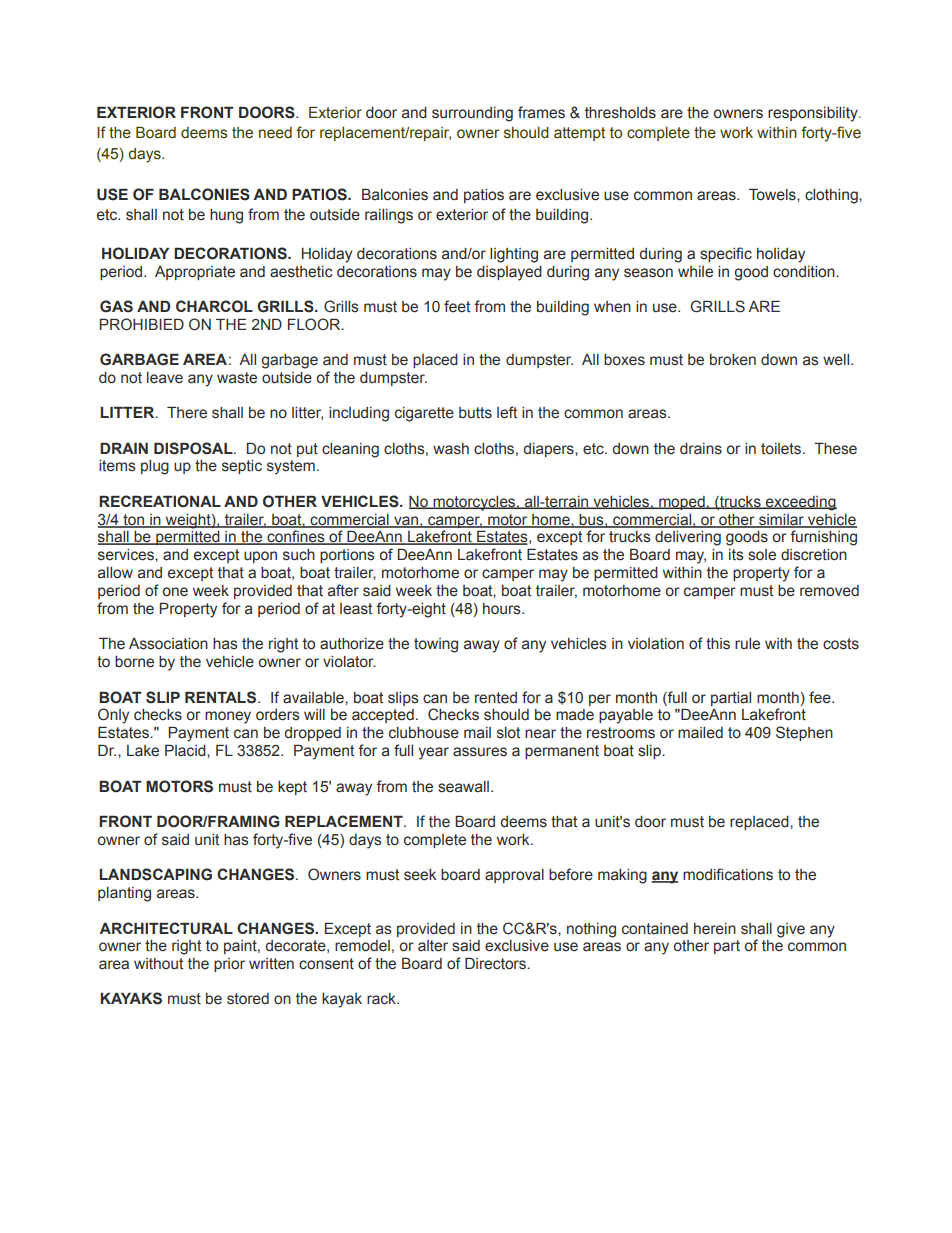  What do you see at coordinates (782, 449) in the screenshot?
I see `toilets` at bounding box center [782, 449].
